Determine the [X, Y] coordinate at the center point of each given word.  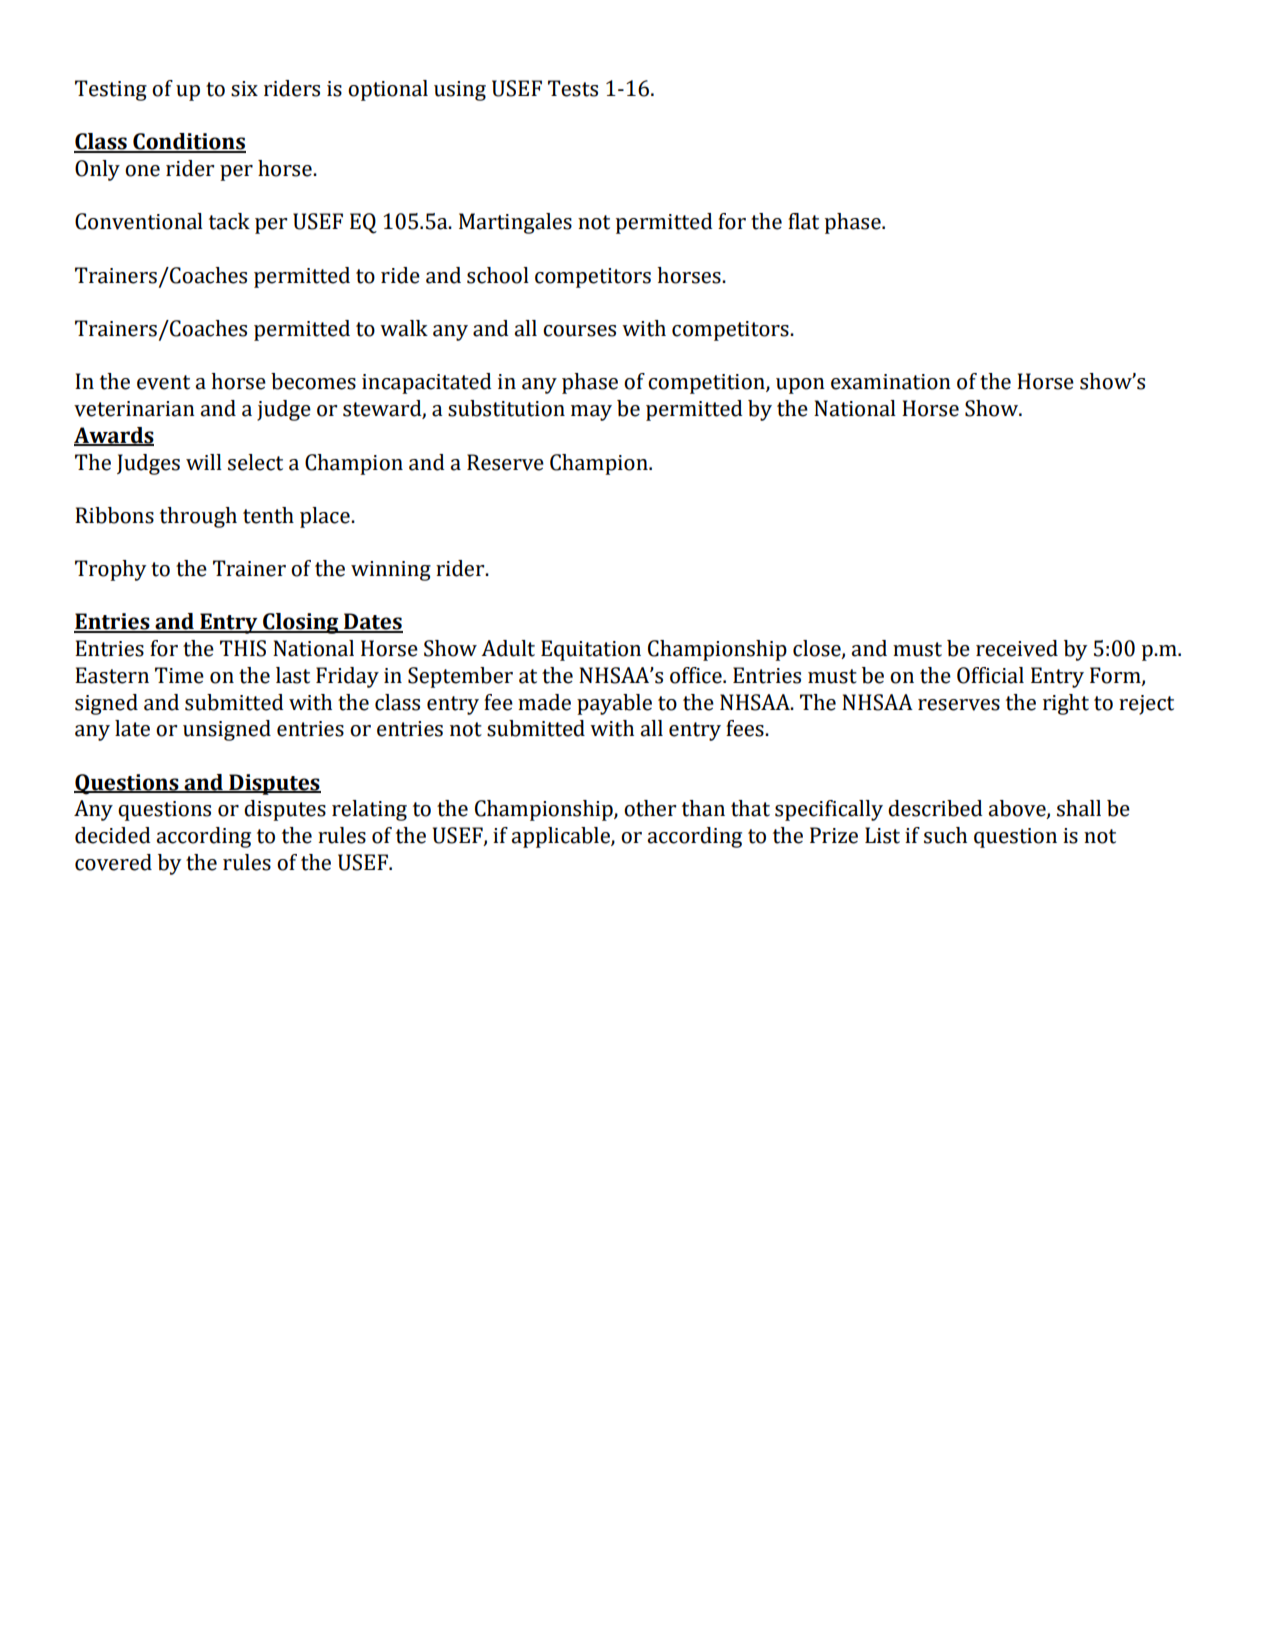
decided [113, 835]
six [244, 89]
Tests [573, 88]
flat [803, 221]
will [204, 462]
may [591, 413]
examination [891, 382]
